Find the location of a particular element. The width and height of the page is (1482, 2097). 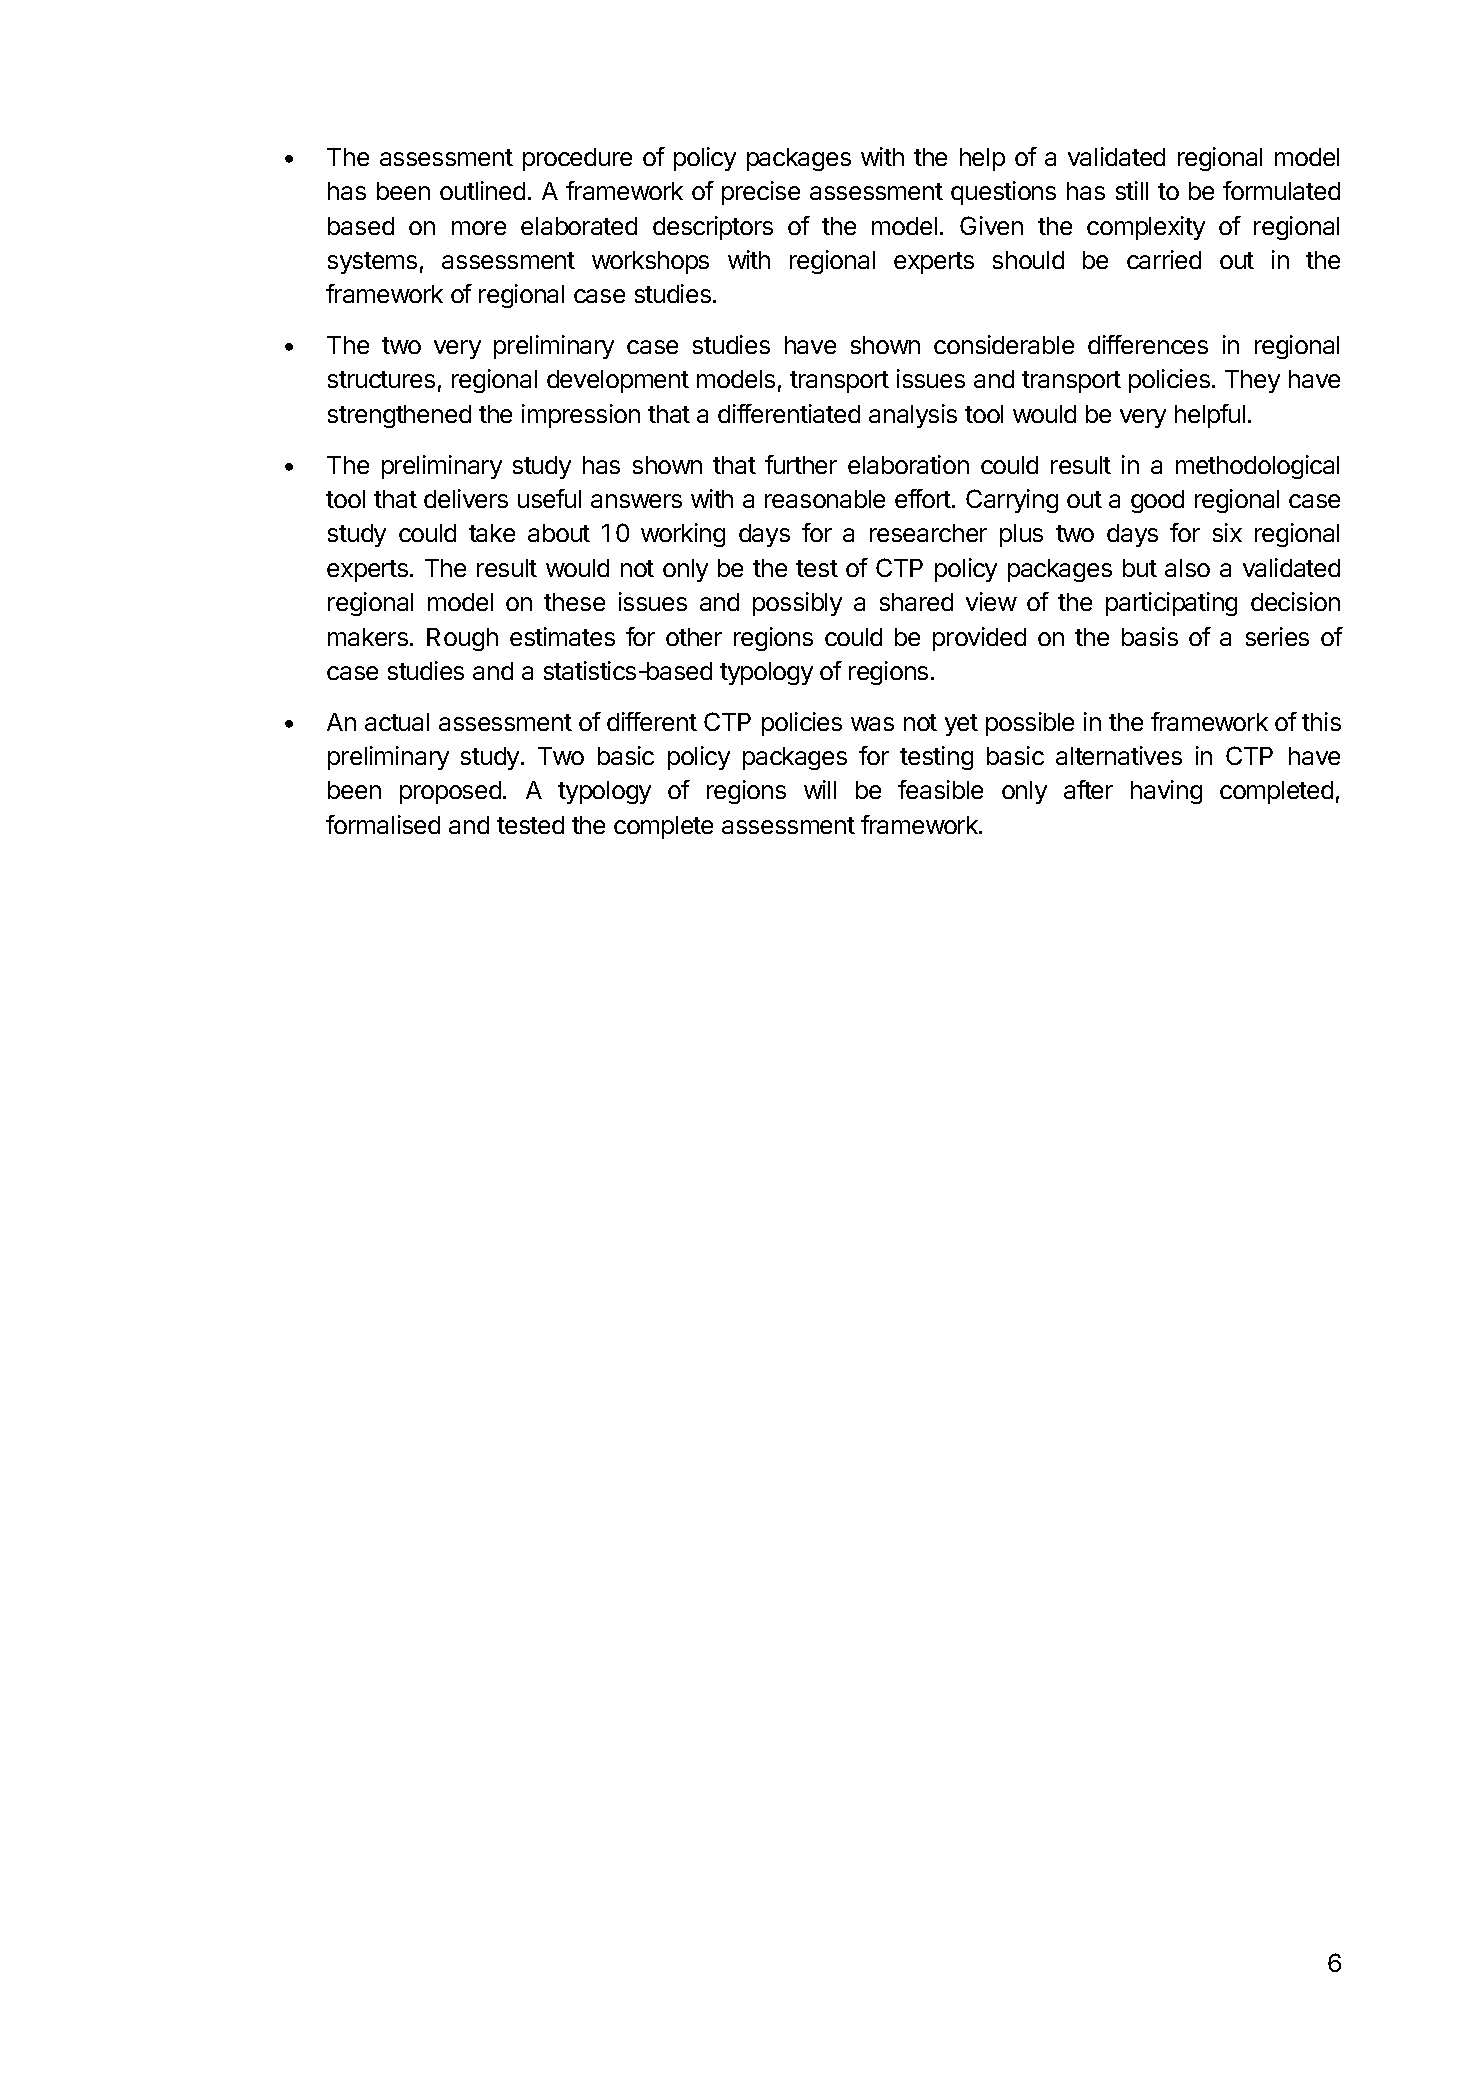

these is located at coordinates (574, 602).
